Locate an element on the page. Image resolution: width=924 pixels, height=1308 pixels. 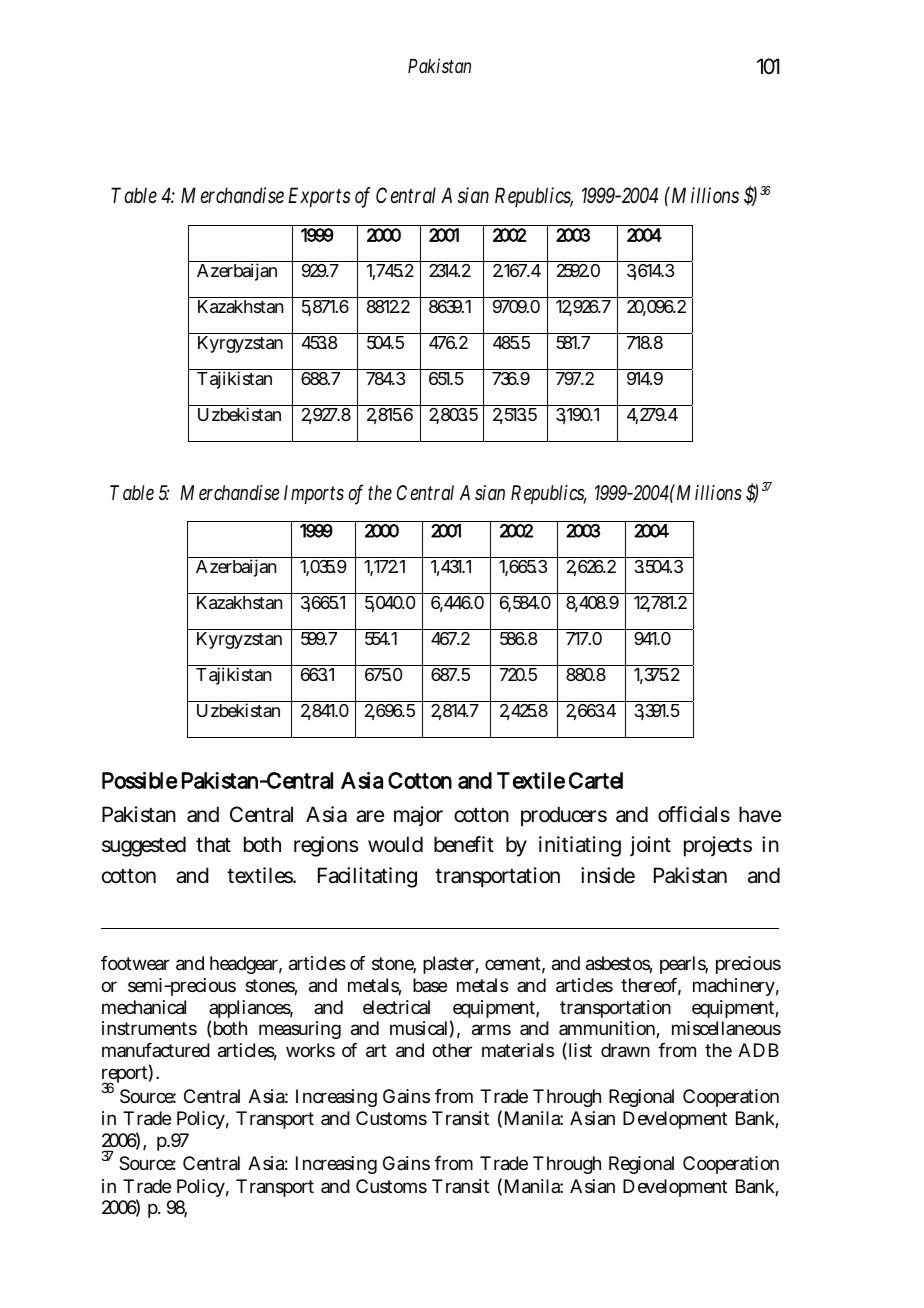
other is located at coordinates (452, 1050).
